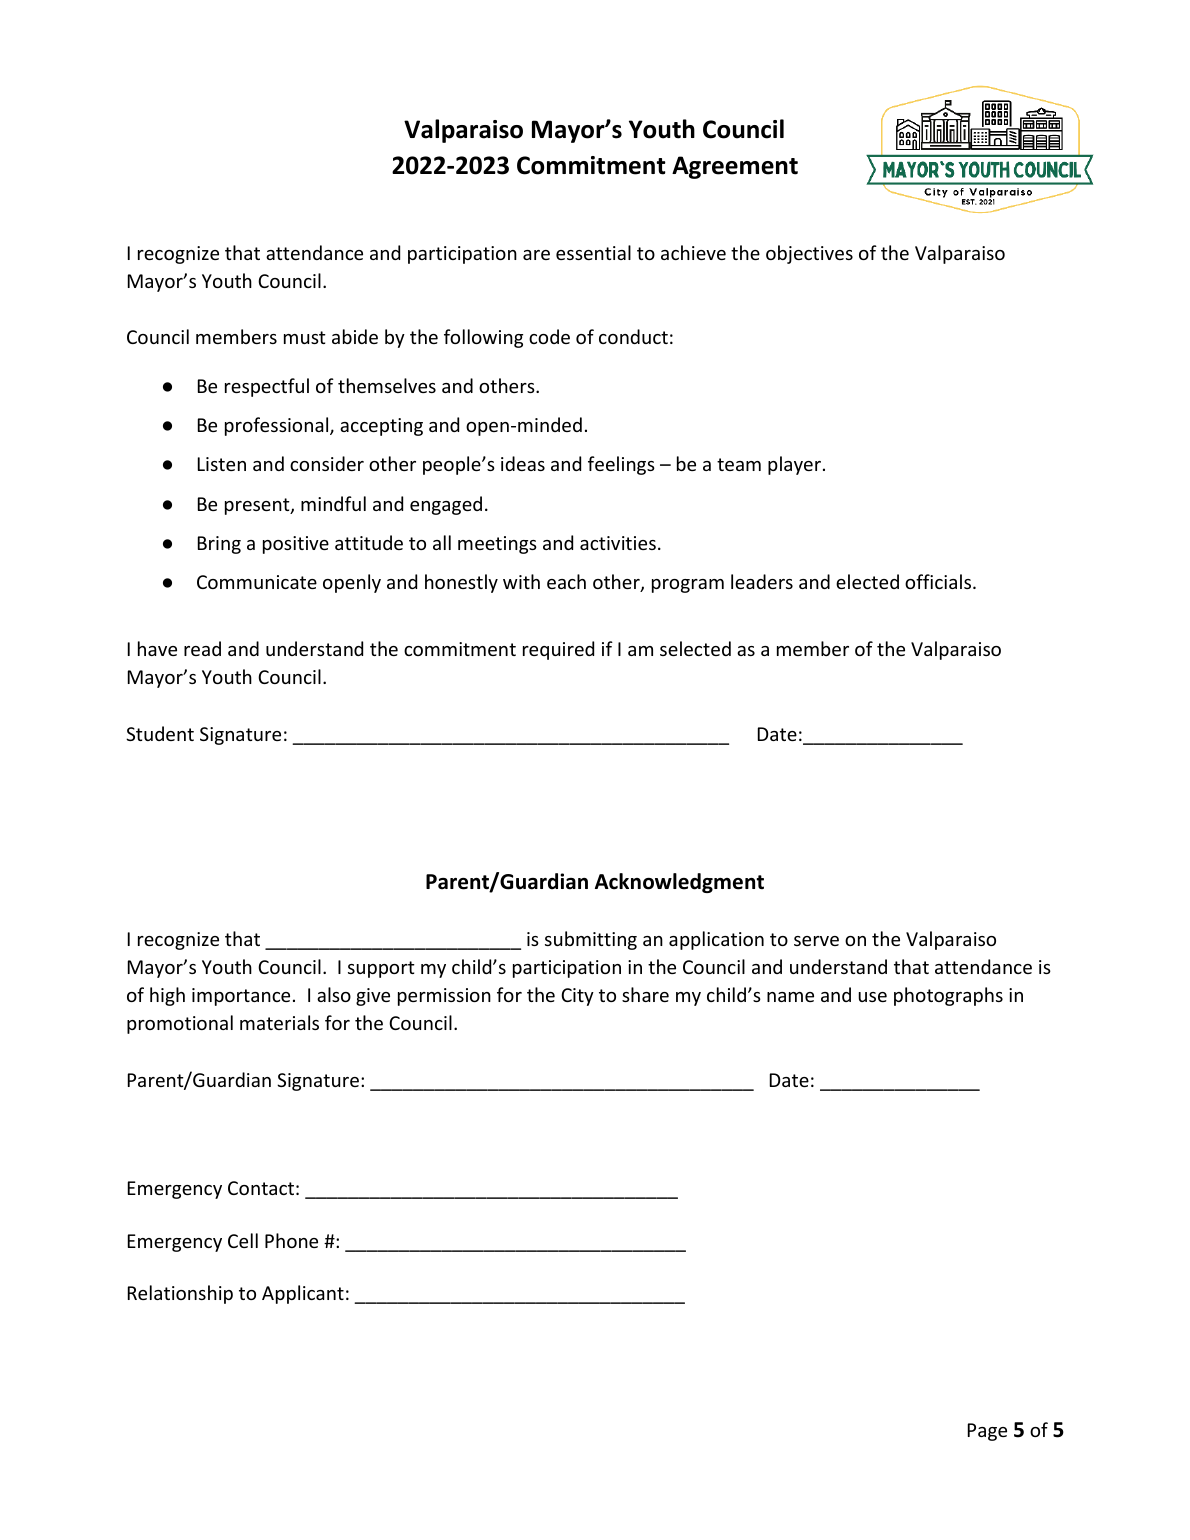 The image size is (1190, 1540). I want to click on serve, so click(816, 941).
